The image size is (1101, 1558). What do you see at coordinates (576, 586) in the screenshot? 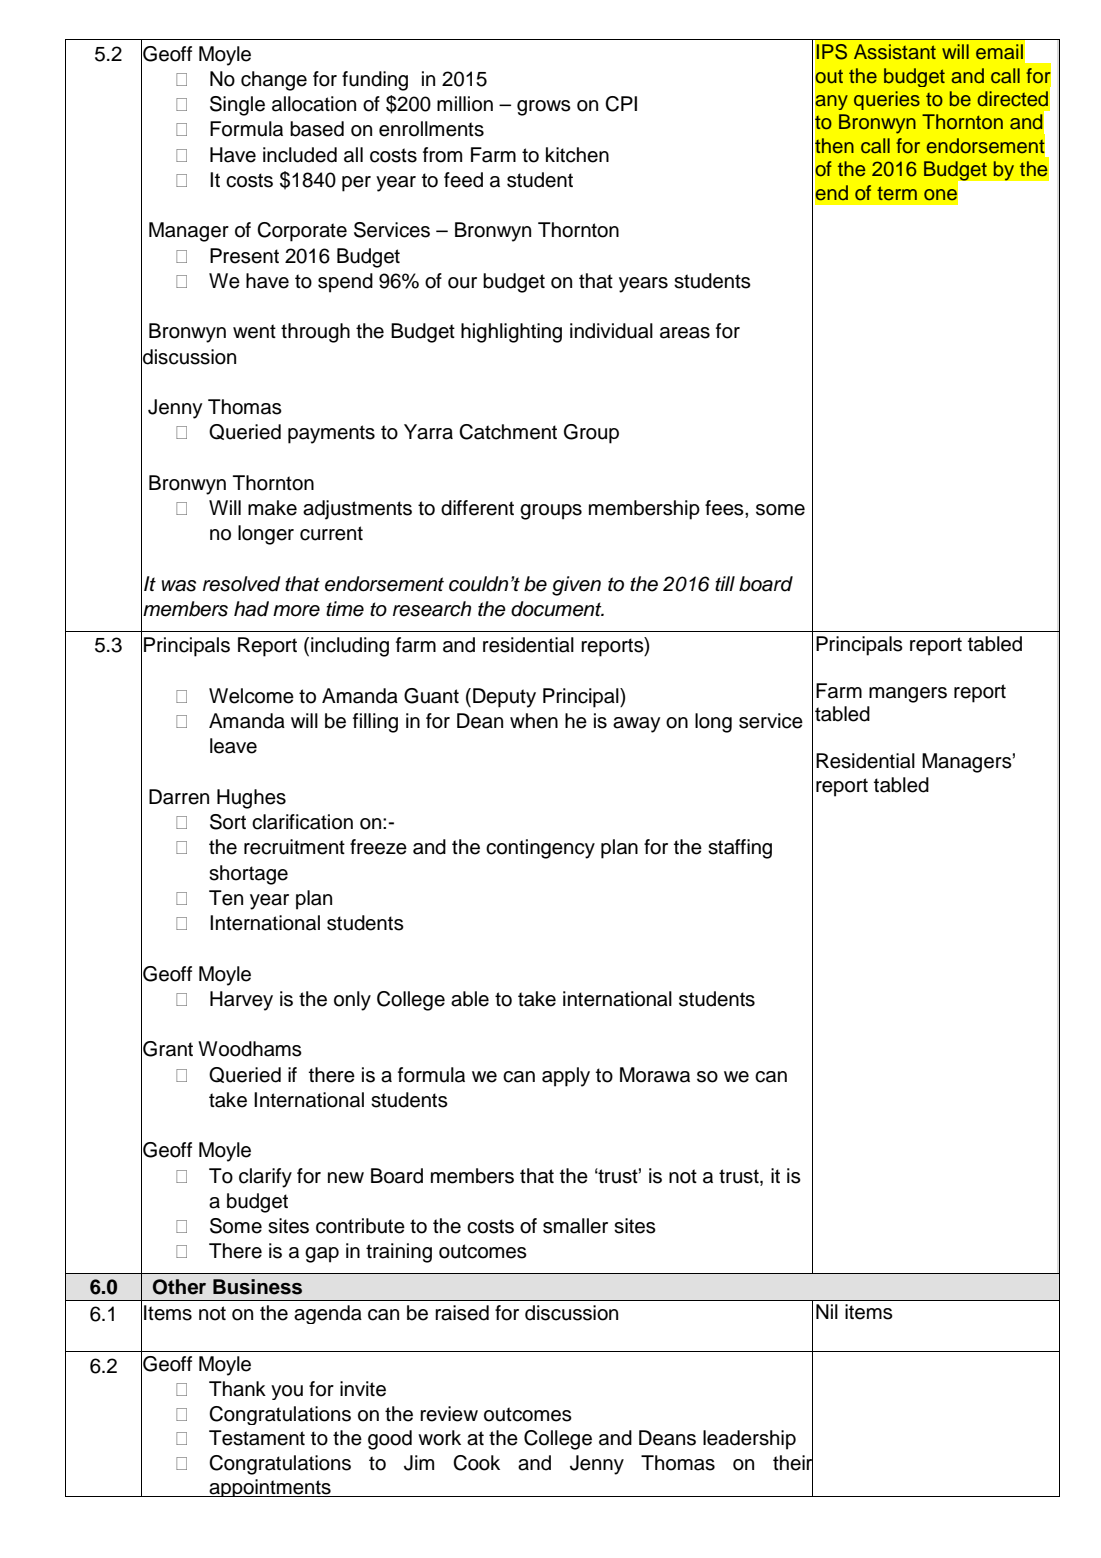
I see `given` at bounding box center [576, 586].
